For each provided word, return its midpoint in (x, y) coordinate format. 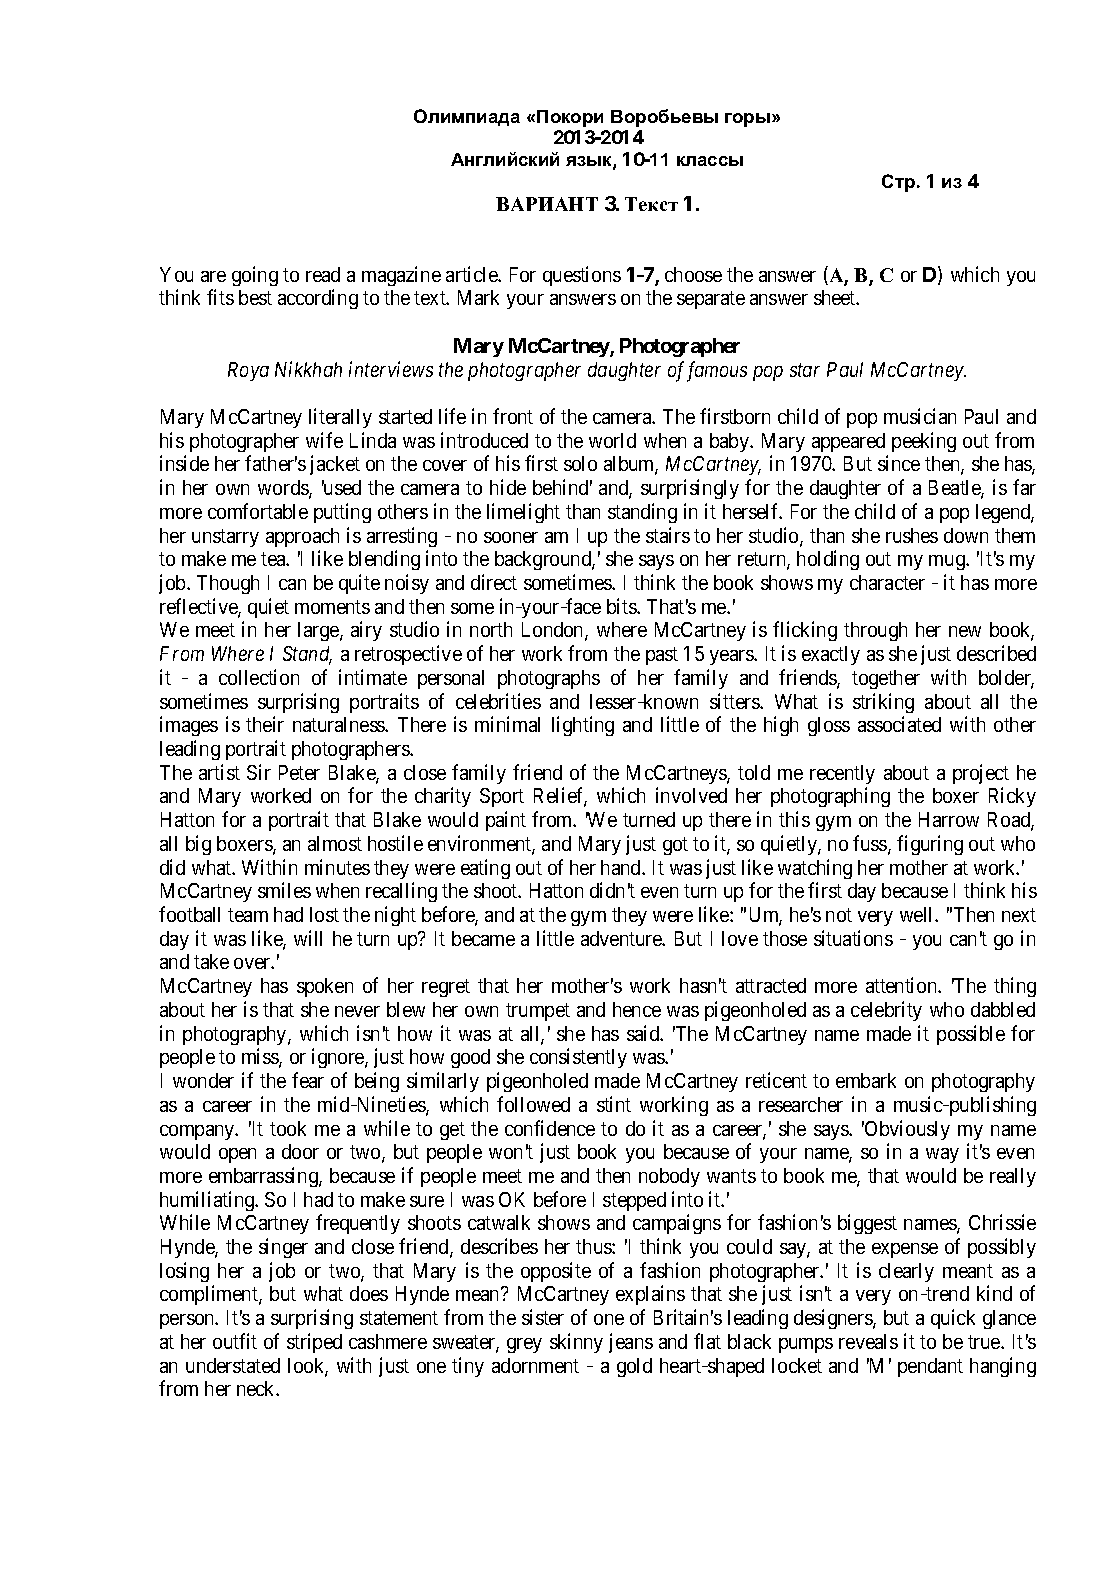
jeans (631, 1343)
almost (335, 843)
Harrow (949, 819)
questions (582, 276)
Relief (560, 797)
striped (314, 1343)
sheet (836, 297)
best (255, 297)
